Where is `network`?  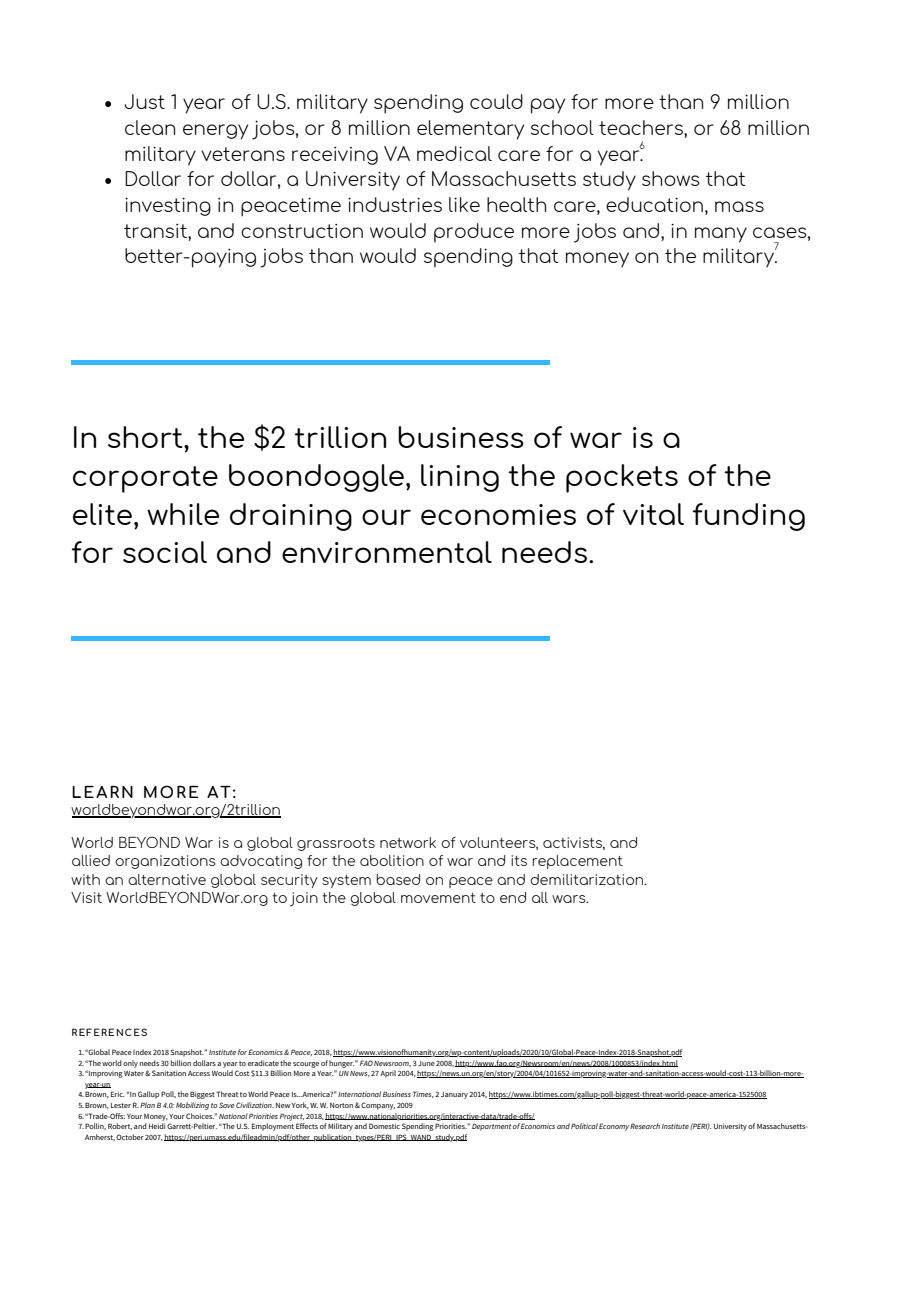
network is located at coordinates (408, 842).
